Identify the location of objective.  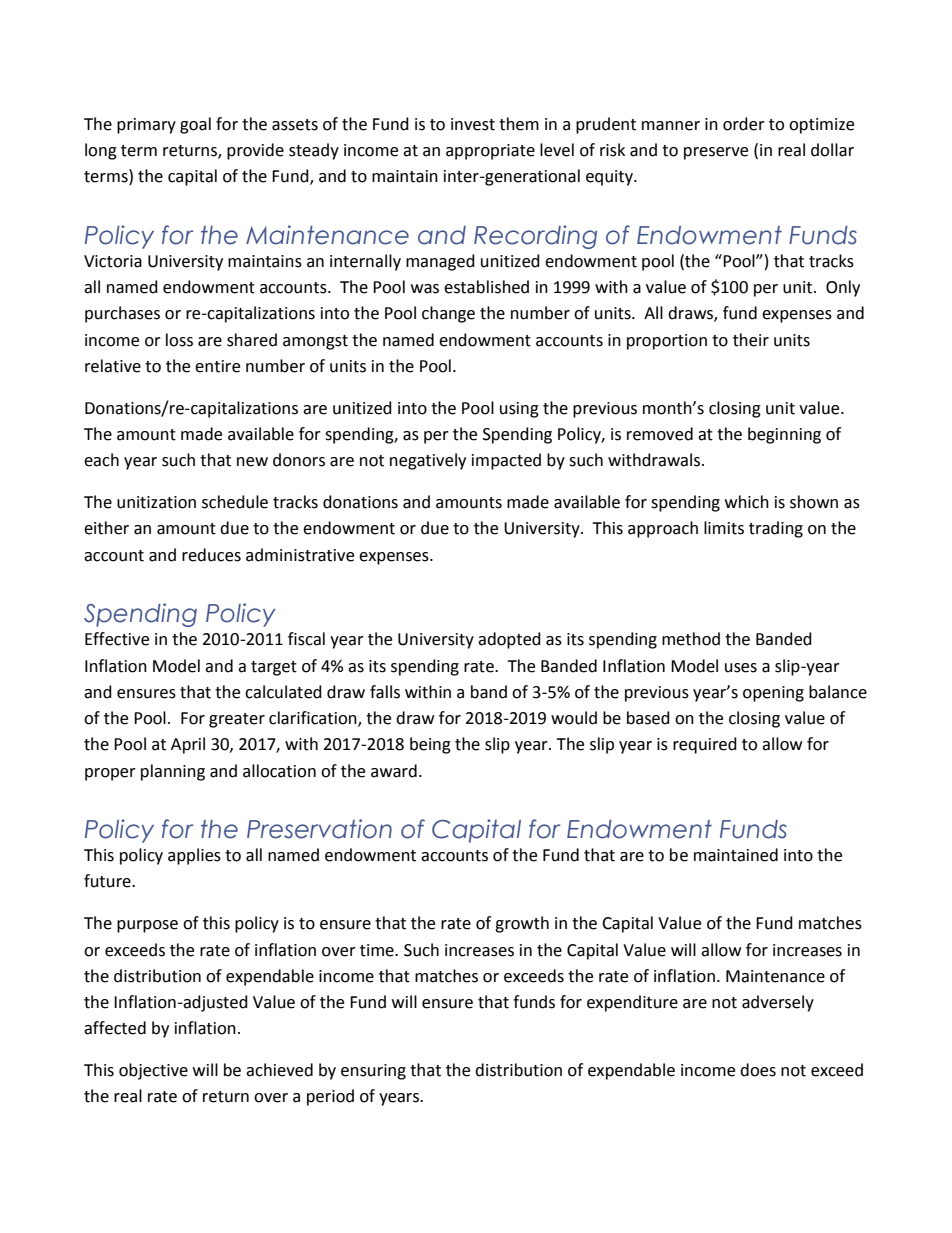
(153, 1071).
